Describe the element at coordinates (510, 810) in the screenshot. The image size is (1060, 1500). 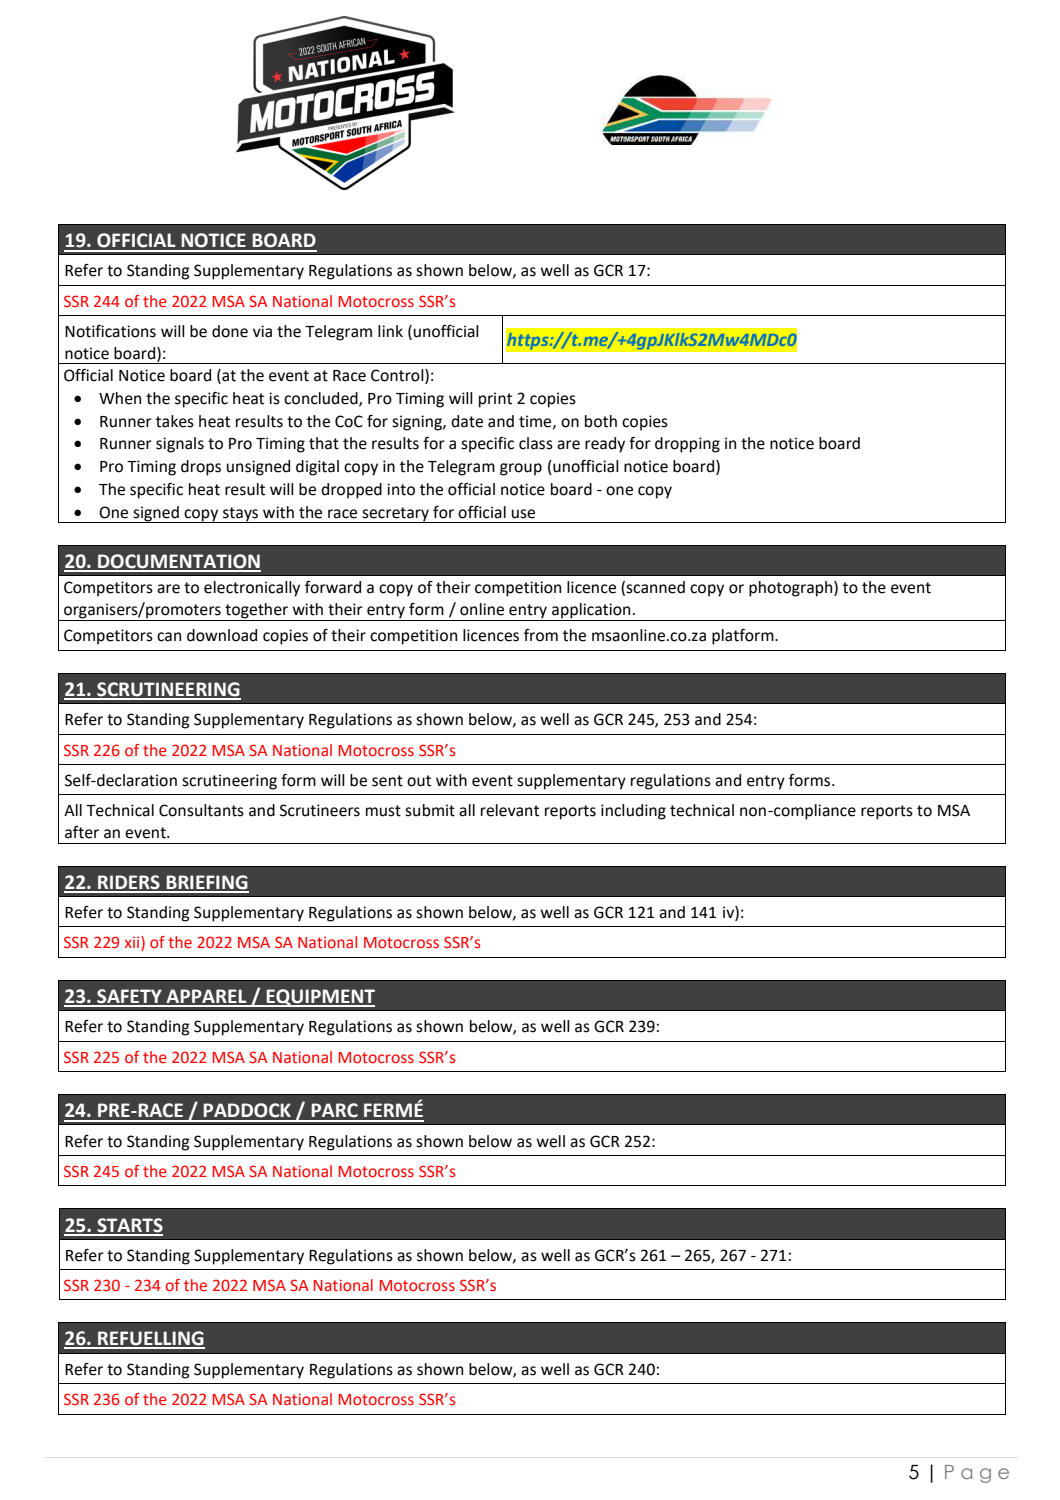
I see `relevant` at that location.
